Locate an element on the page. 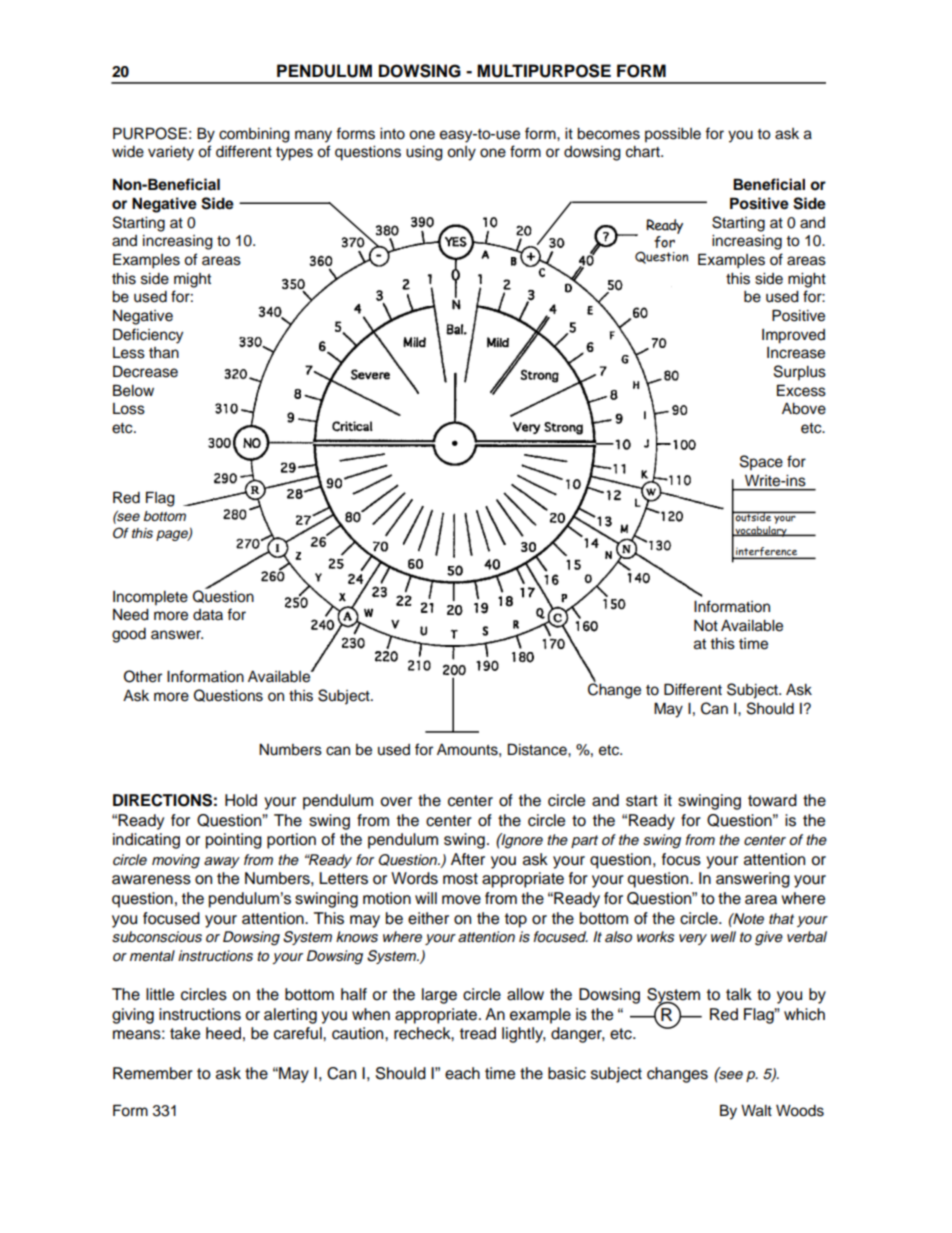 Image resolution: width=952 pixels, height=1233 pixels. Loss is located at coordinates (129, 409).
